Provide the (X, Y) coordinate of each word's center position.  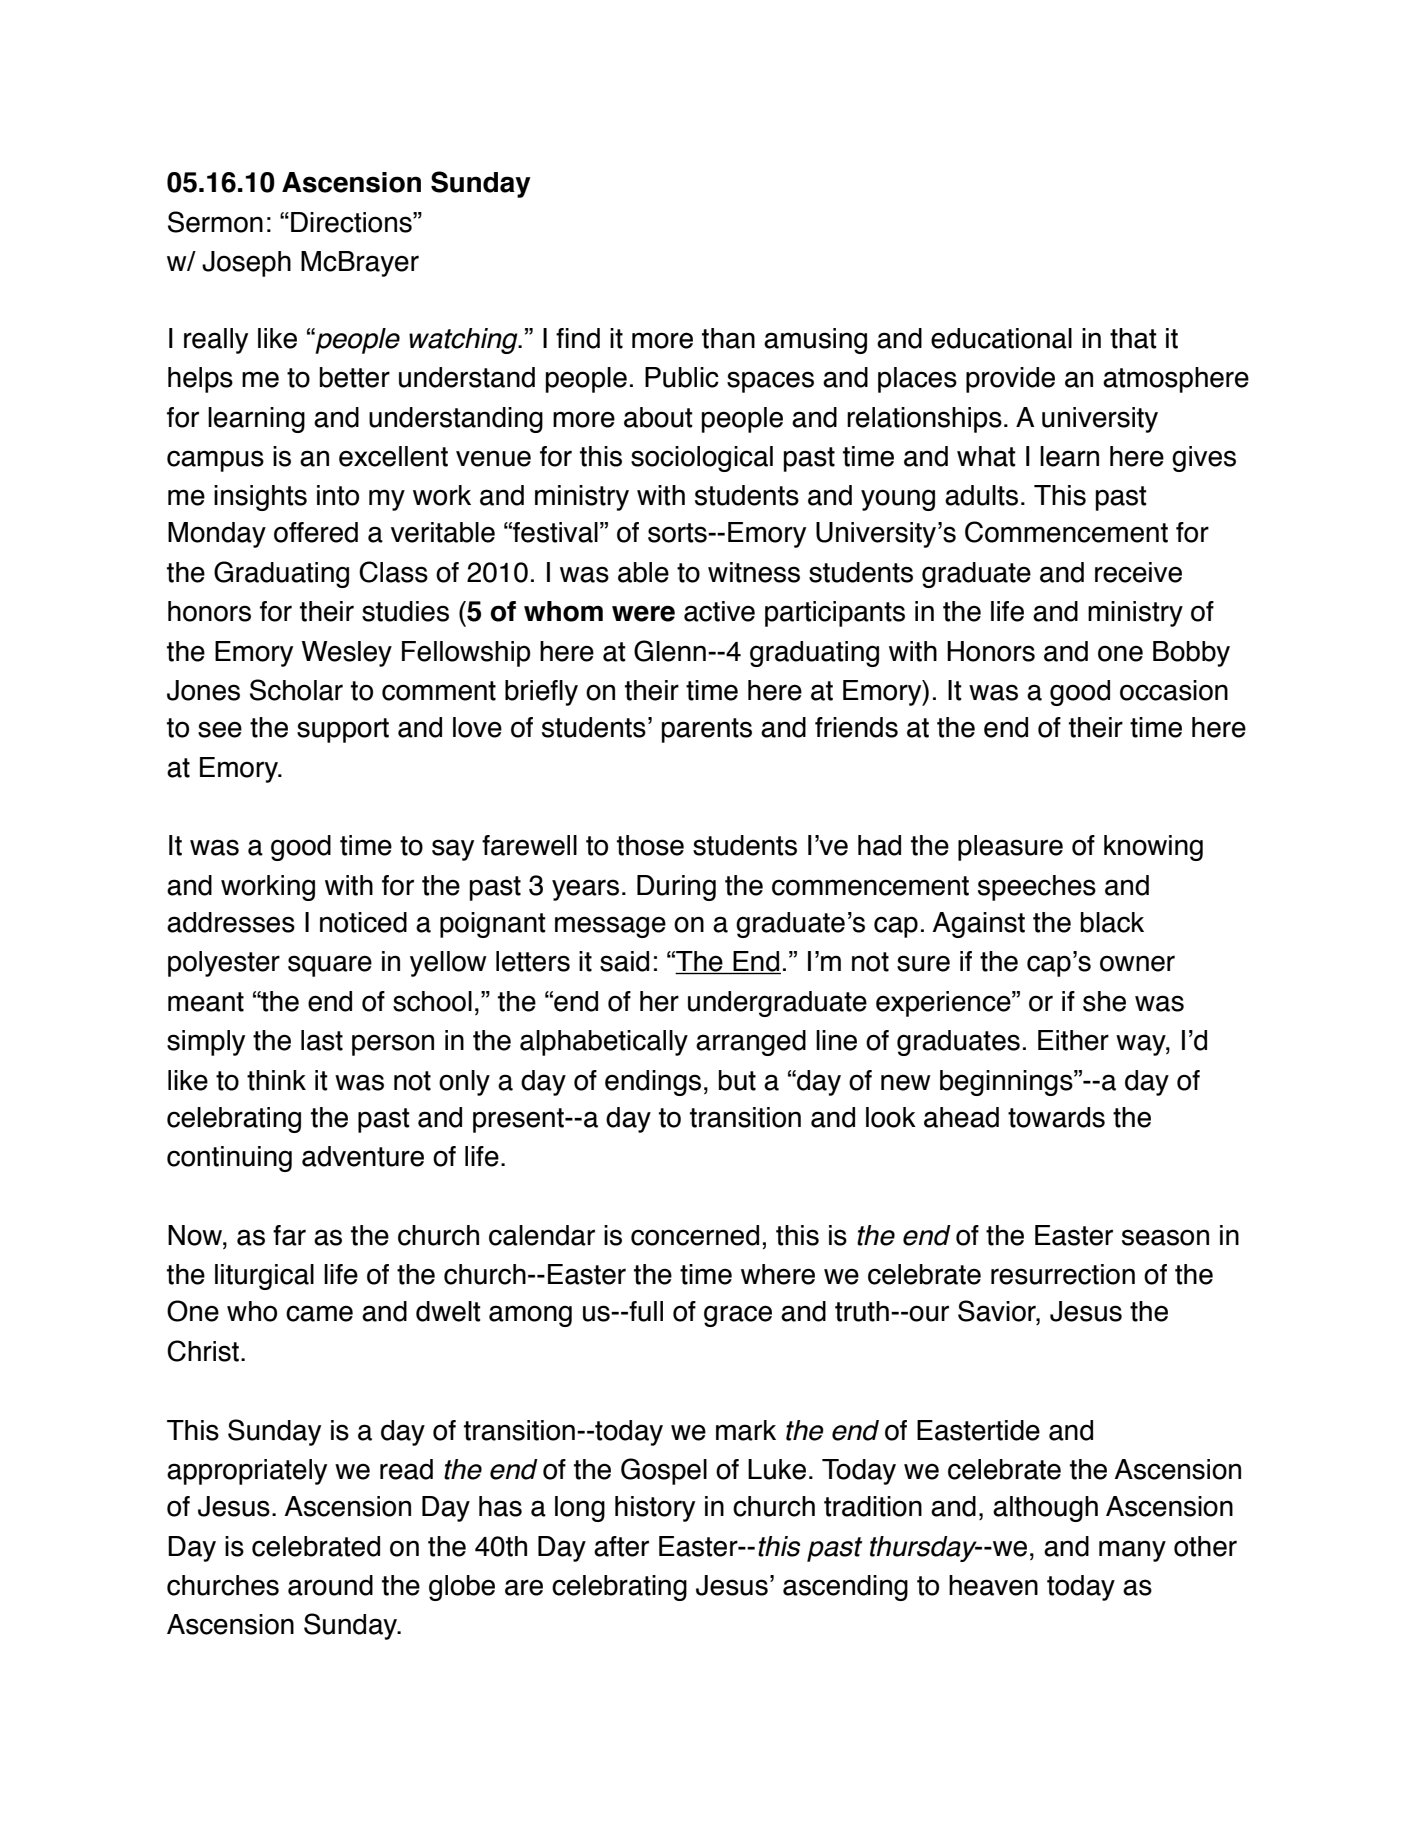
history (655, 1509)
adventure (363, 1156)
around (330, 1585)
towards (1056, 1117)
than (728, 338)
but (737, 1080)
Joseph (246, 264)
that (1133, 338)
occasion (1174, 690)
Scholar (296, 690)
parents (707, 730)
